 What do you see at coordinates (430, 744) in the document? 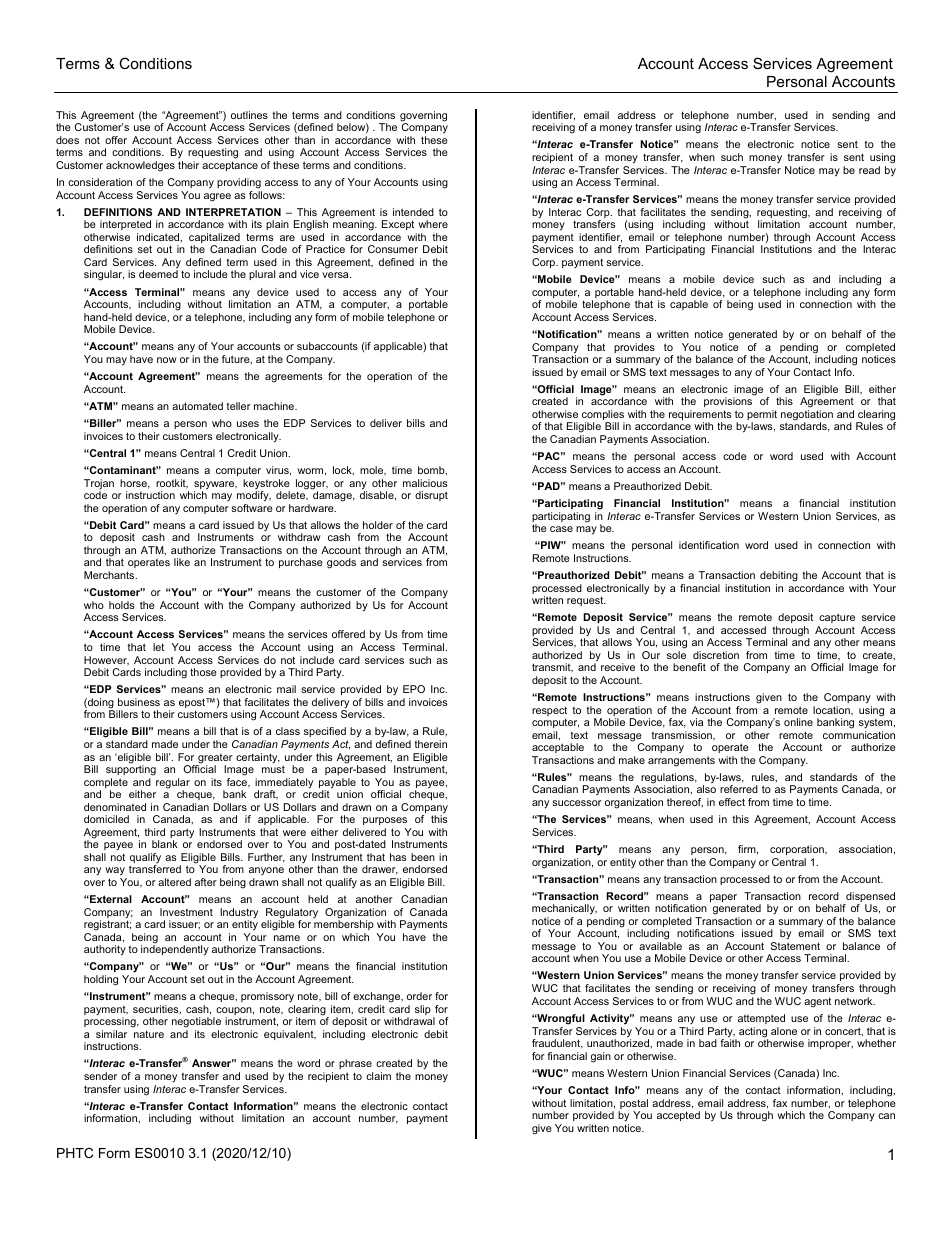
I see `therein` at bounding box center [430, 744].
